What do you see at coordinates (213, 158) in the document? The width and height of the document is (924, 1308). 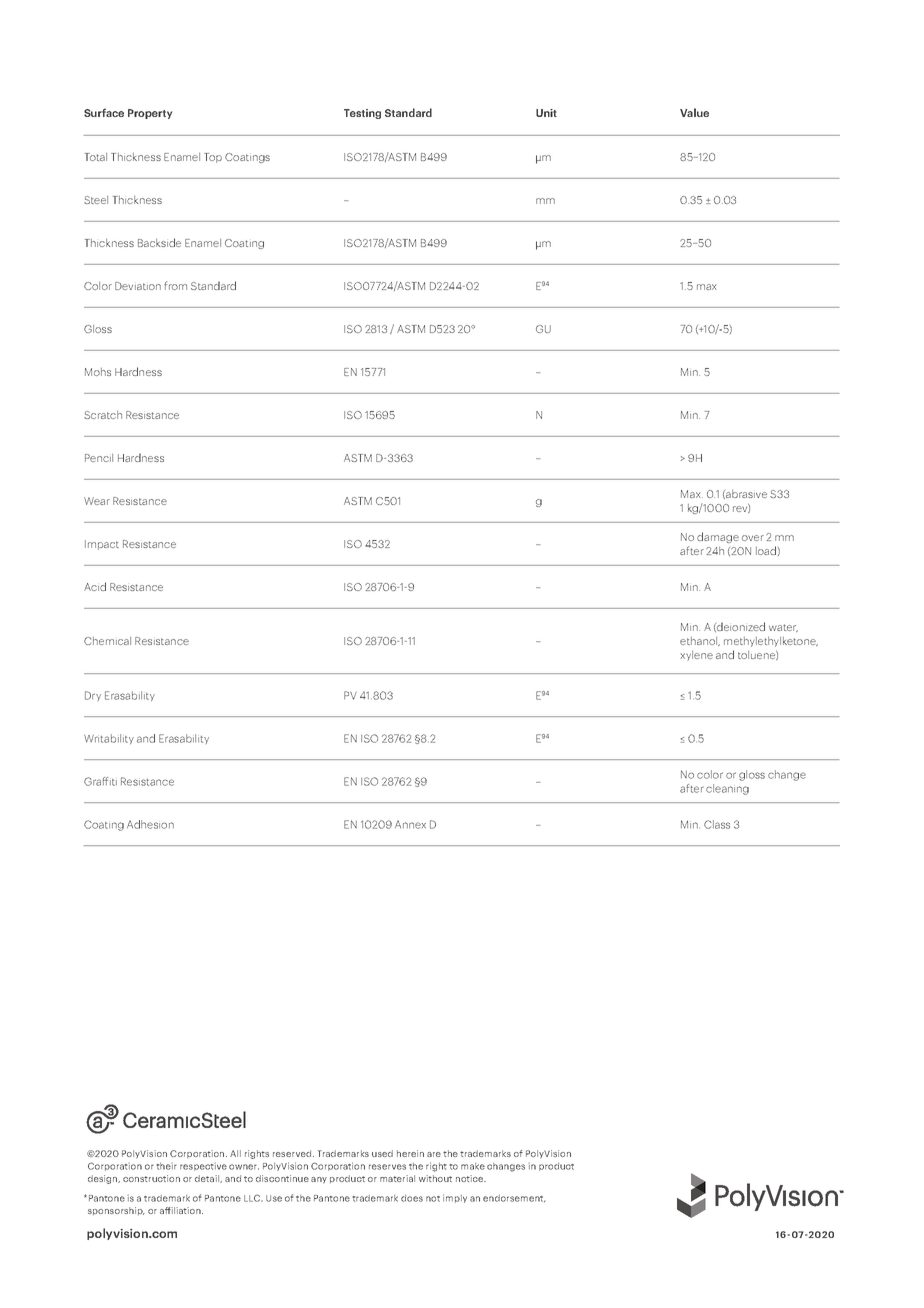 I see `Top` at bounding box center [213, 158].
